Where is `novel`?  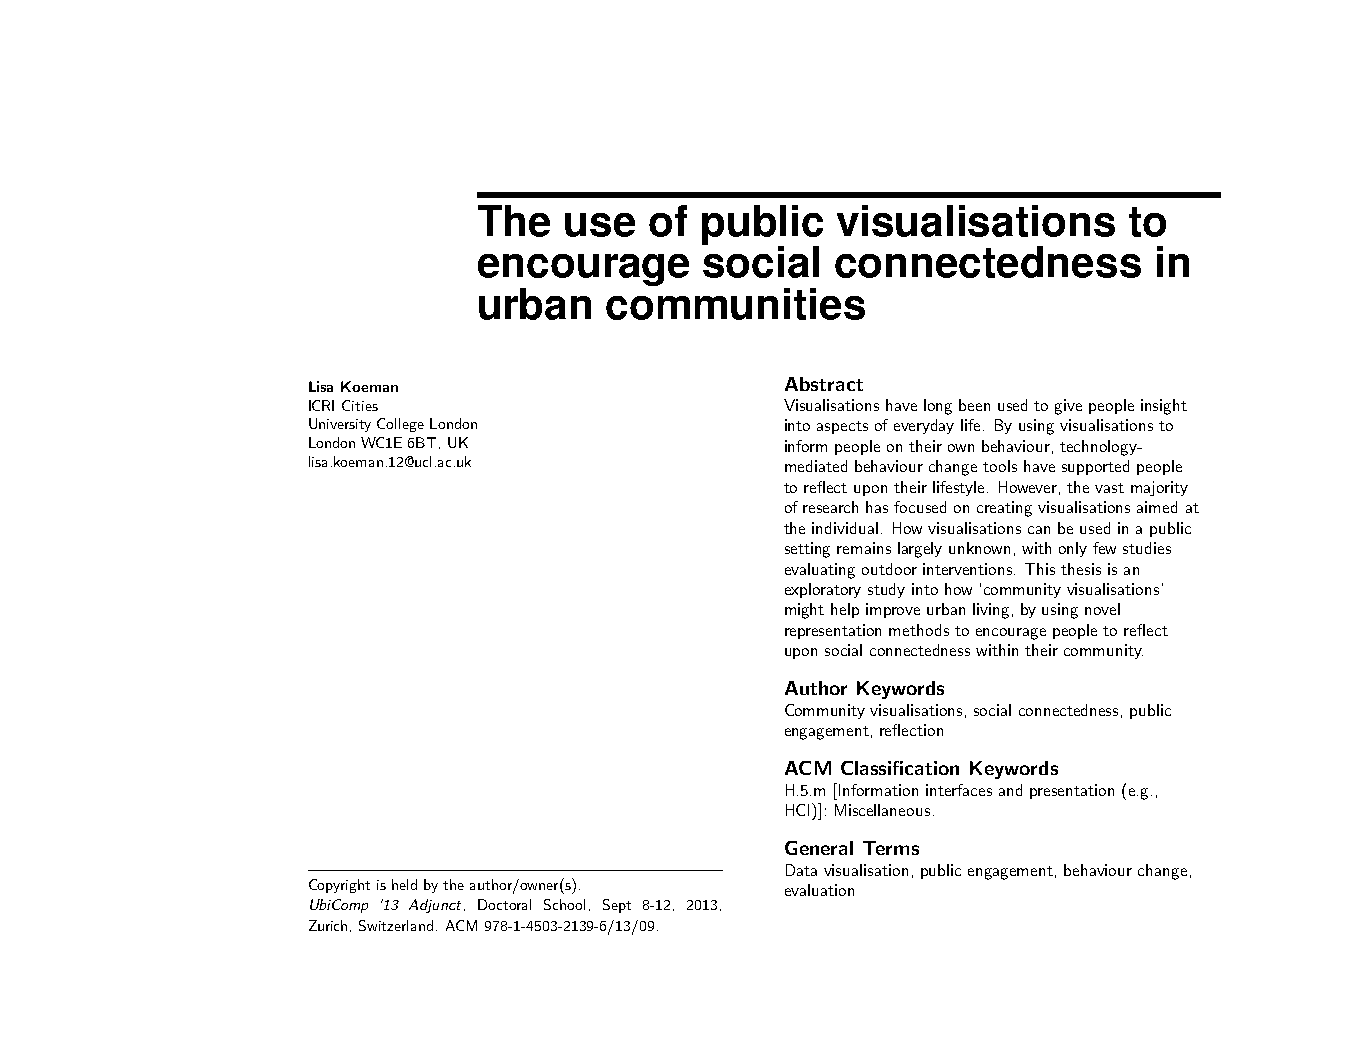
novel is located at coordinates (1102, 609).
